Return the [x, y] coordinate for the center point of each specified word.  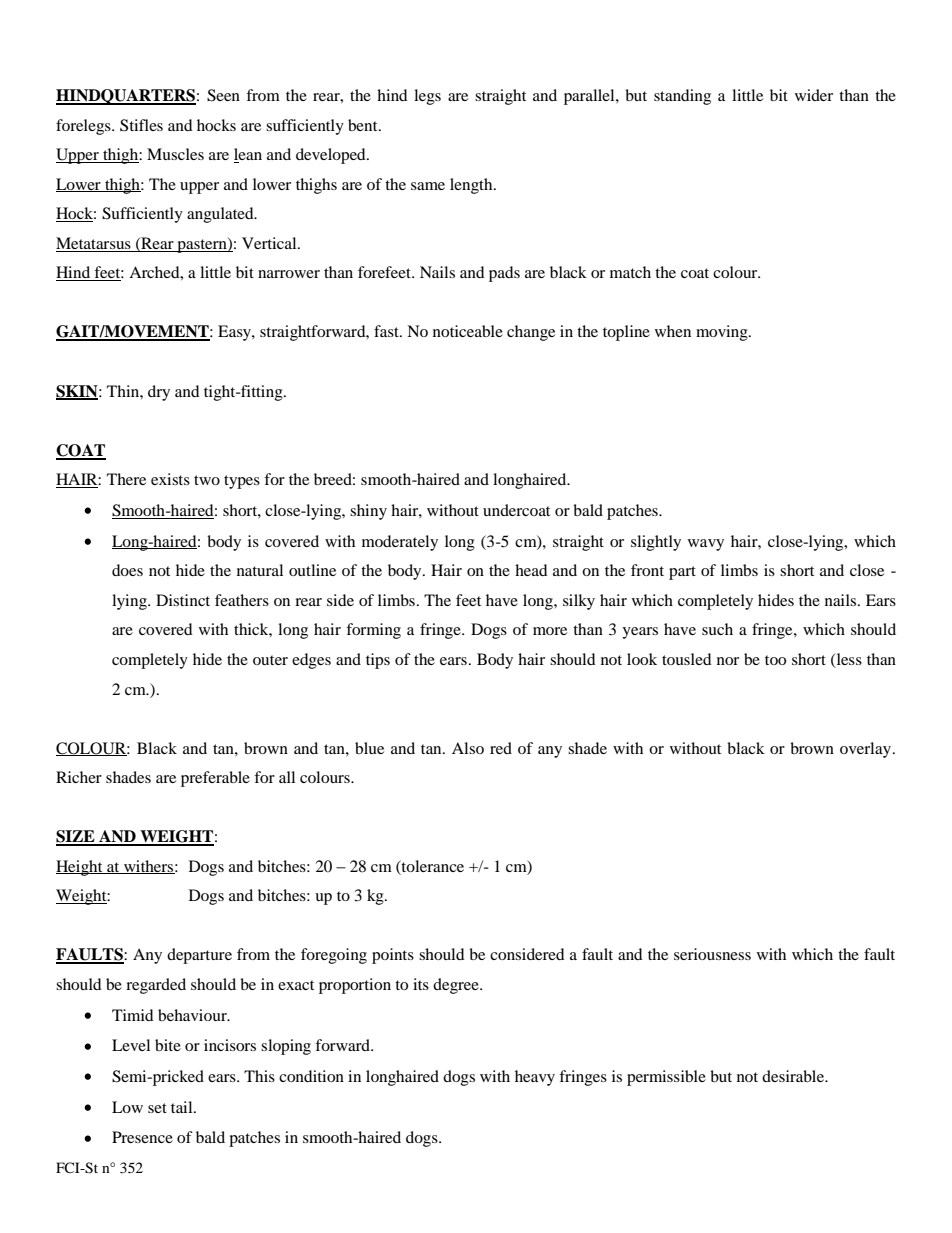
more [550, 631]
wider [814, 95]
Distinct [183, 600]
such [717, 629]
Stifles [141, 125]
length [472, 186]
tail [183, 1107]
